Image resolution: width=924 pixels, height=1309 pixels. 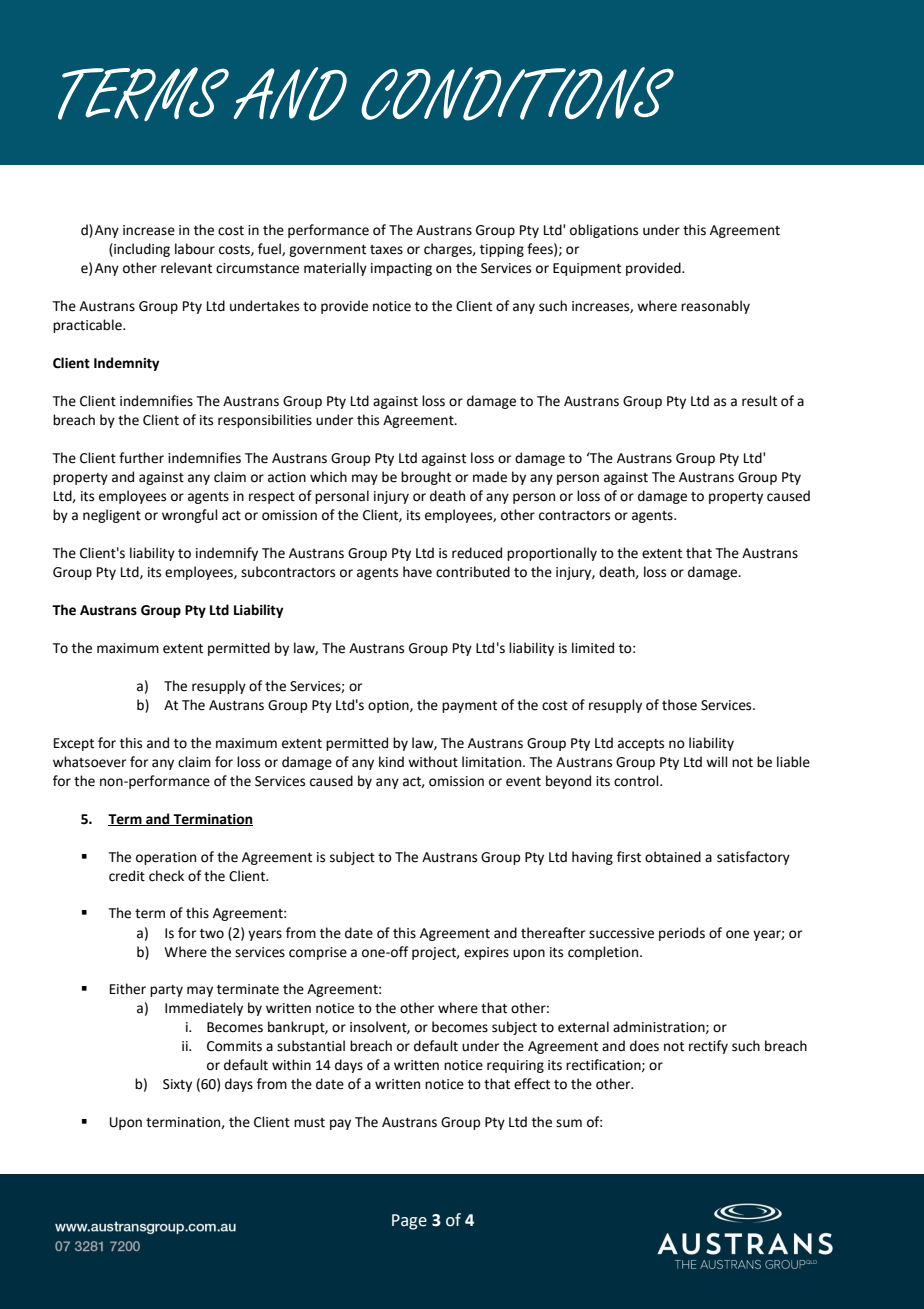 What do you see at coordinates (177, 1085) in the screenshot?
I see `Sixty` at bounding box center [177, 1085].
